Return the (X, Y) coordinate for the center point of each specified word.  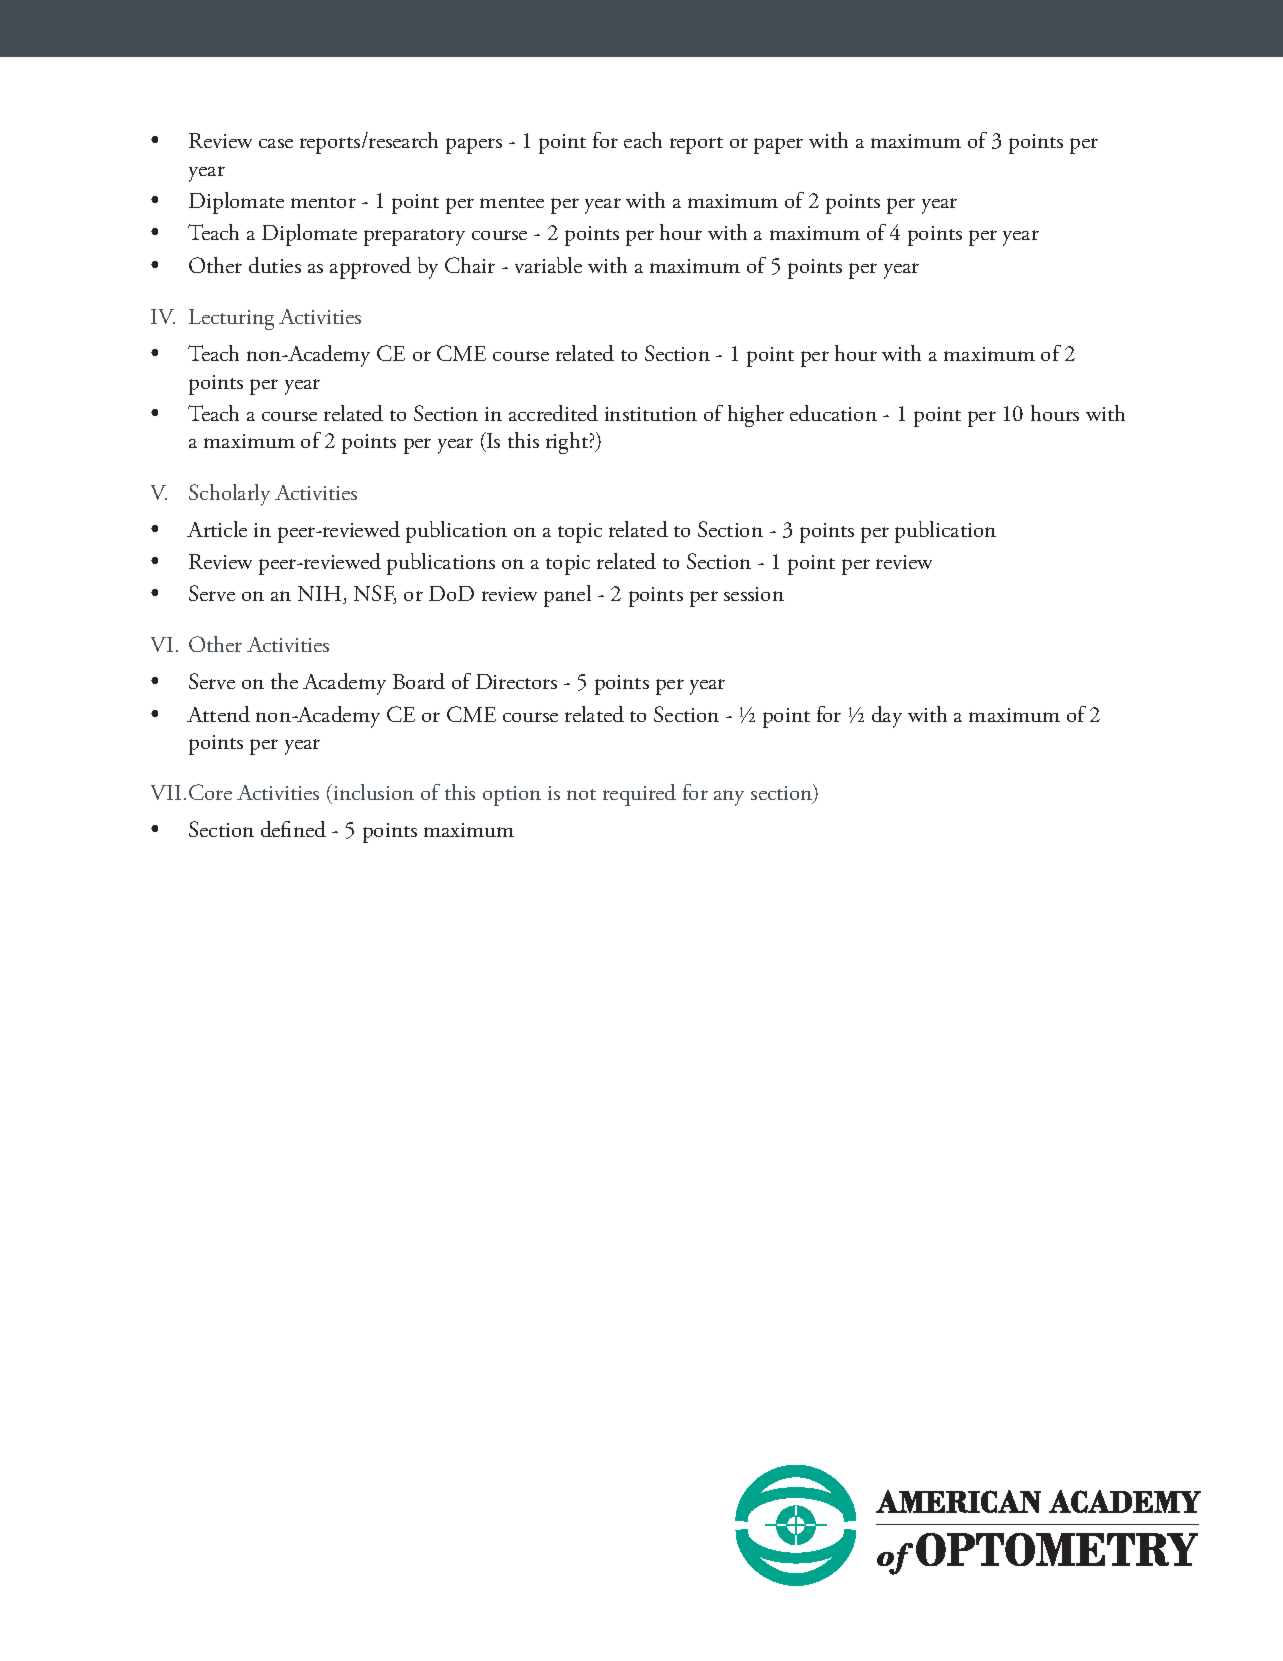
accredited (553, 413)
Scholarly (229, 495)
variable (548, 265)
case (276, 143)
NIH (321, 595)
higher (756, 416)
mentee (512, 202)
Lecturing (231, 319)
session (754, 594)
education (833, 413)
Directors (516, 681)
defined (293, 829)
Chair (470, 265)
